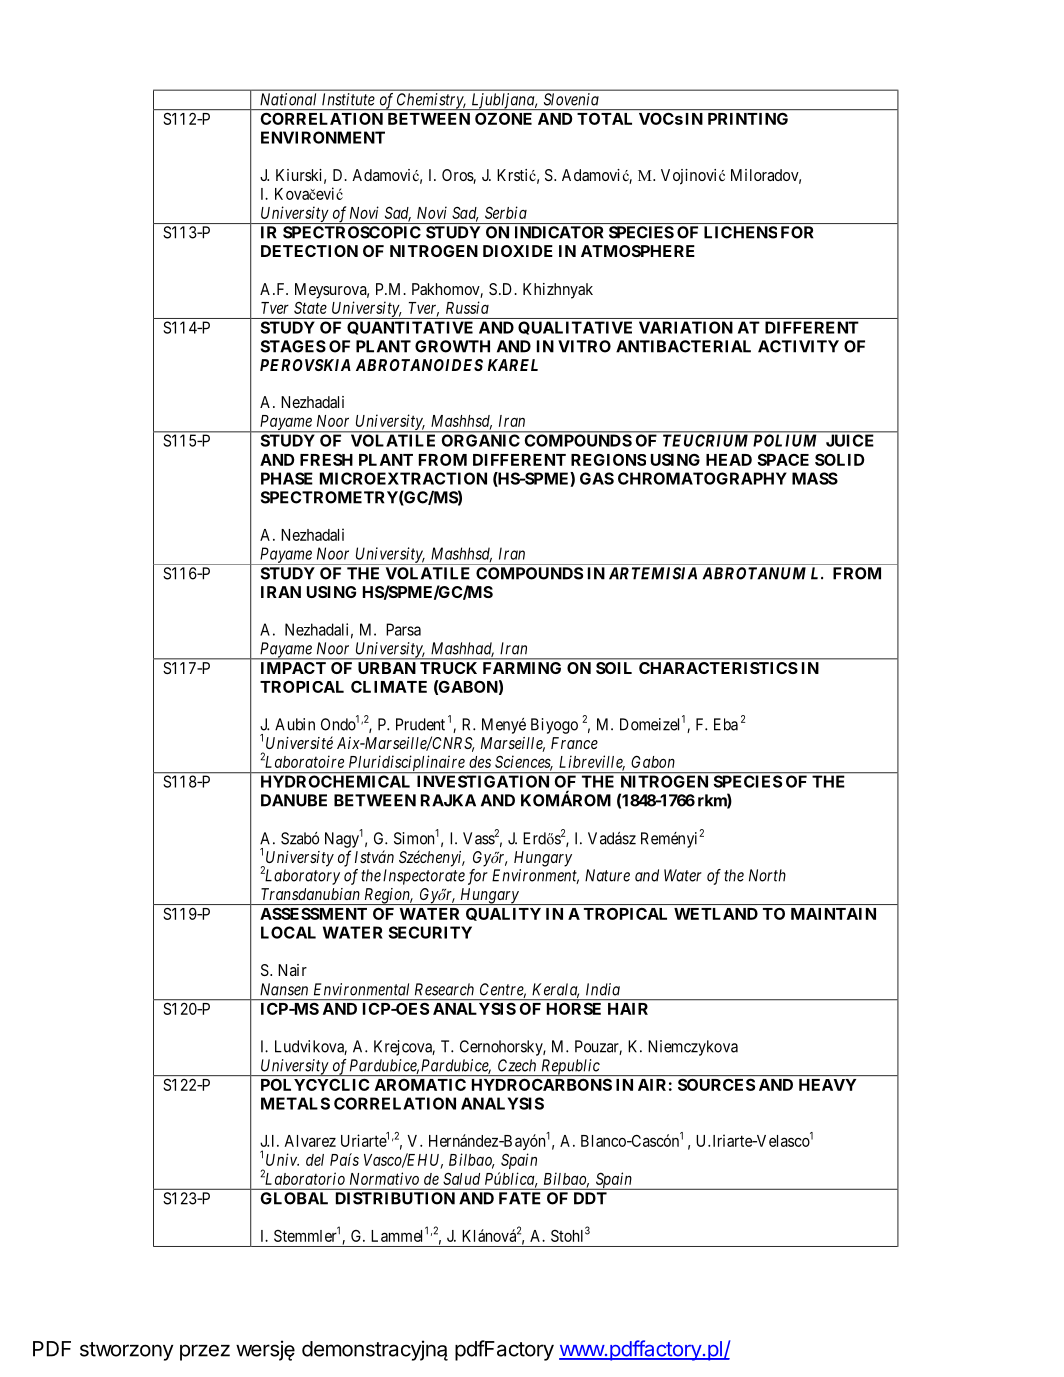  Describe the element at coordinates (386, 668) in the image. I see `URBAN` at that location.
